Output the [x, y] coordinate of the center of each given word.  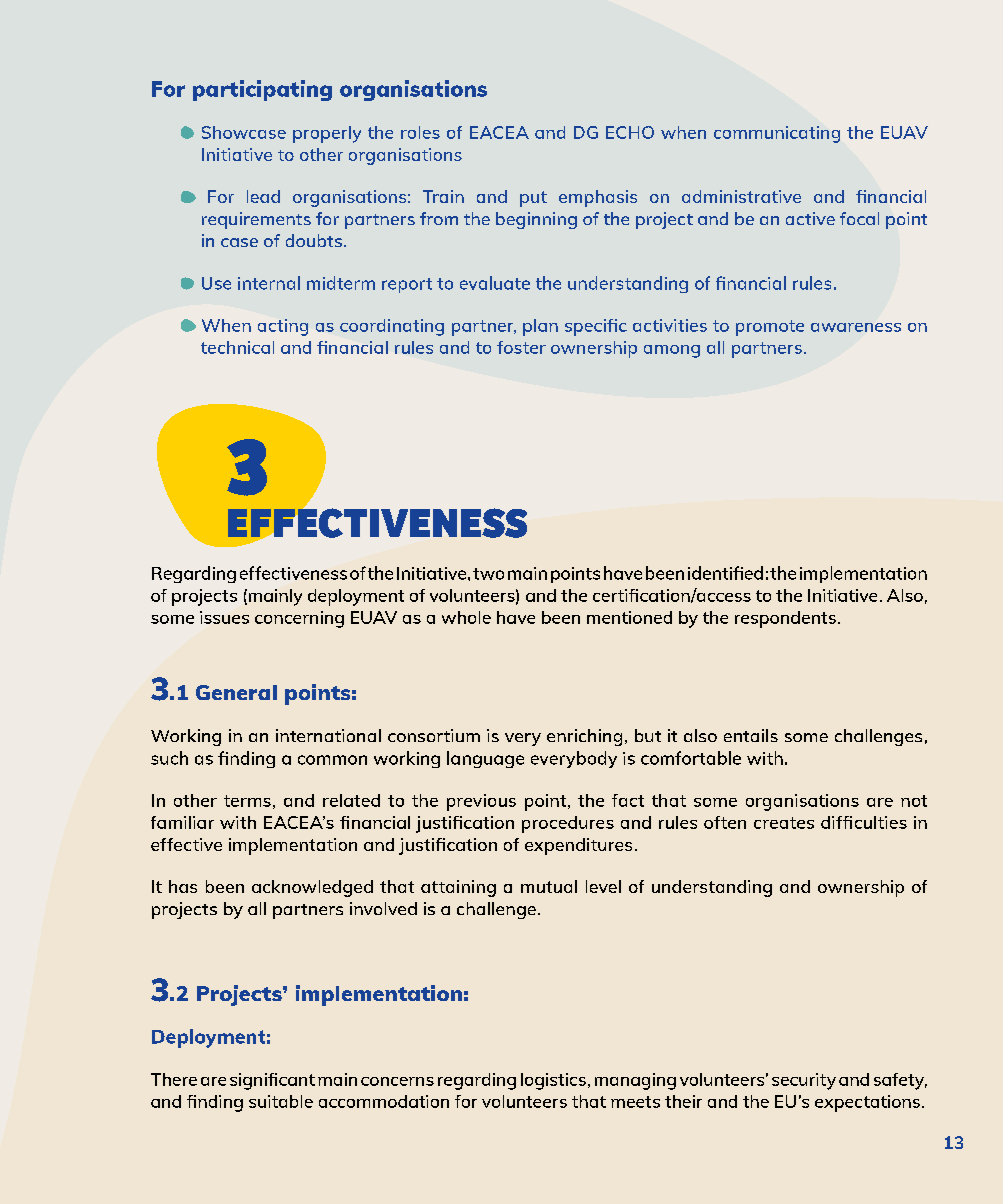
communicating [777, 134]
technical [237, 347]
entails [751, 735]
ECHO [630, 132]
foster [521, 347]
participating [262, 90]
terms [247, 801]
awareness [856, 327]
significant [272, 1081]
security [804, 1081]
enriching [584, 737]
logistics [553, 1081]
